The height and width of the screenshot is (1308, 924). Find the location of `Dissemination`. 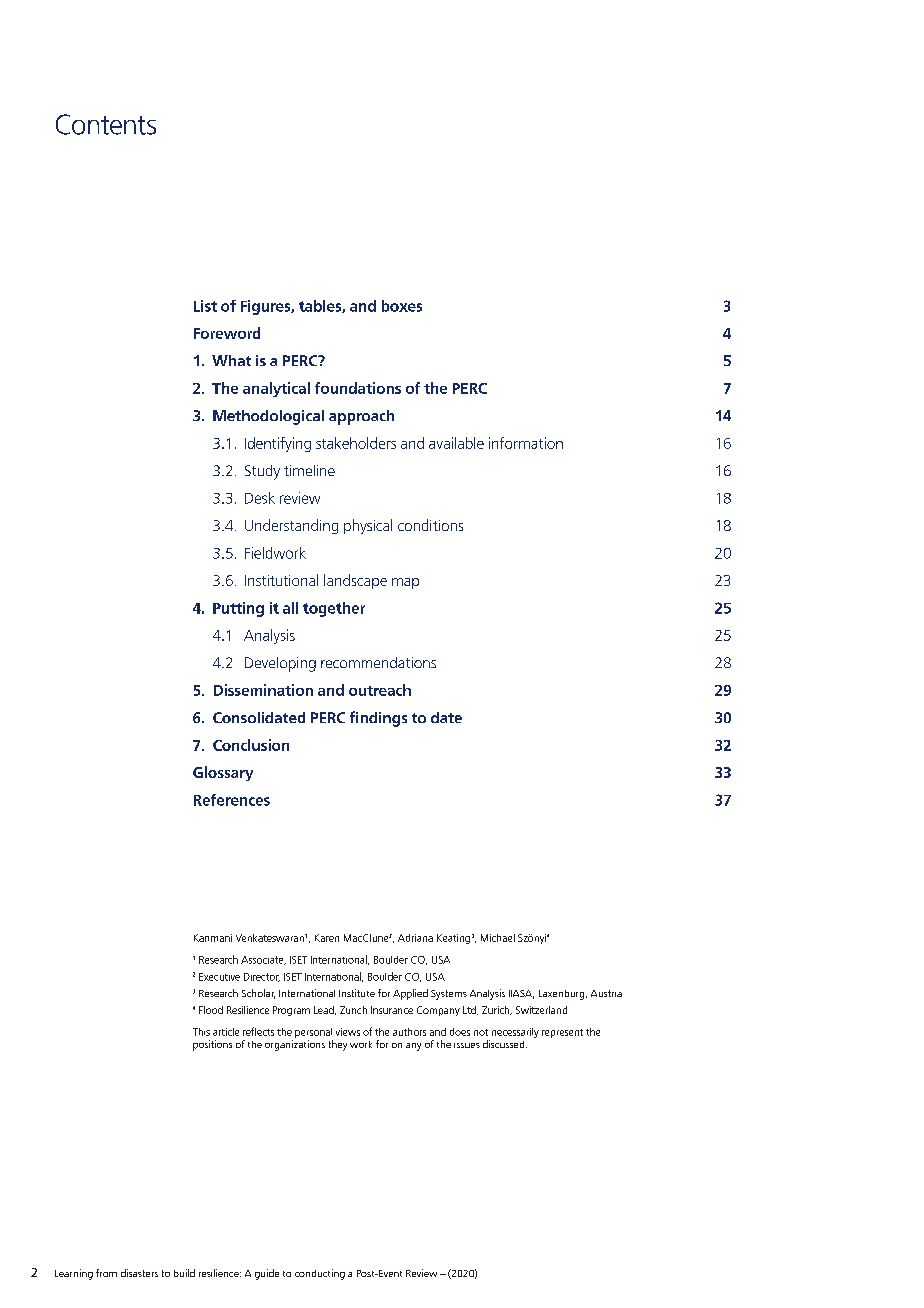

Dissemination is located at coordinates (263, 690).
